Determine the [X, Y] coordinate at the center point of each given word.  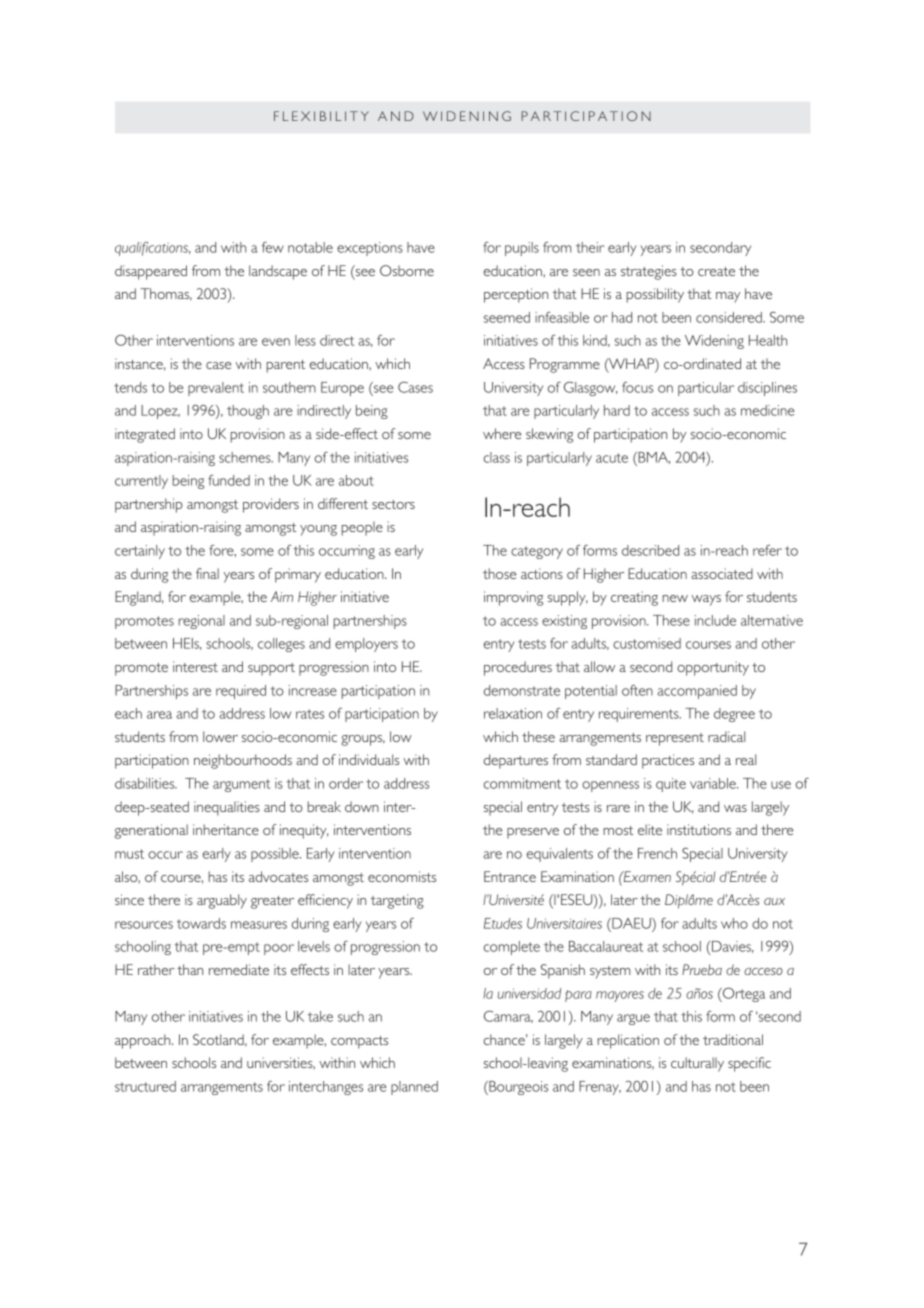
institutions [699, 829]
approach [144, 1041]
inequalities [227, 808]
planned [414, 1088]
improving [513, 598]
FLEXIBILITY [321, 116]
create [716, 271]
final [207, 573]
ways [706, 600]
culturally [697, 1064]
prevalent [216, 389]
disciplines [767, 389]
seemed [507, 317]
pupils [522, 249]
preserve [533, 833]
